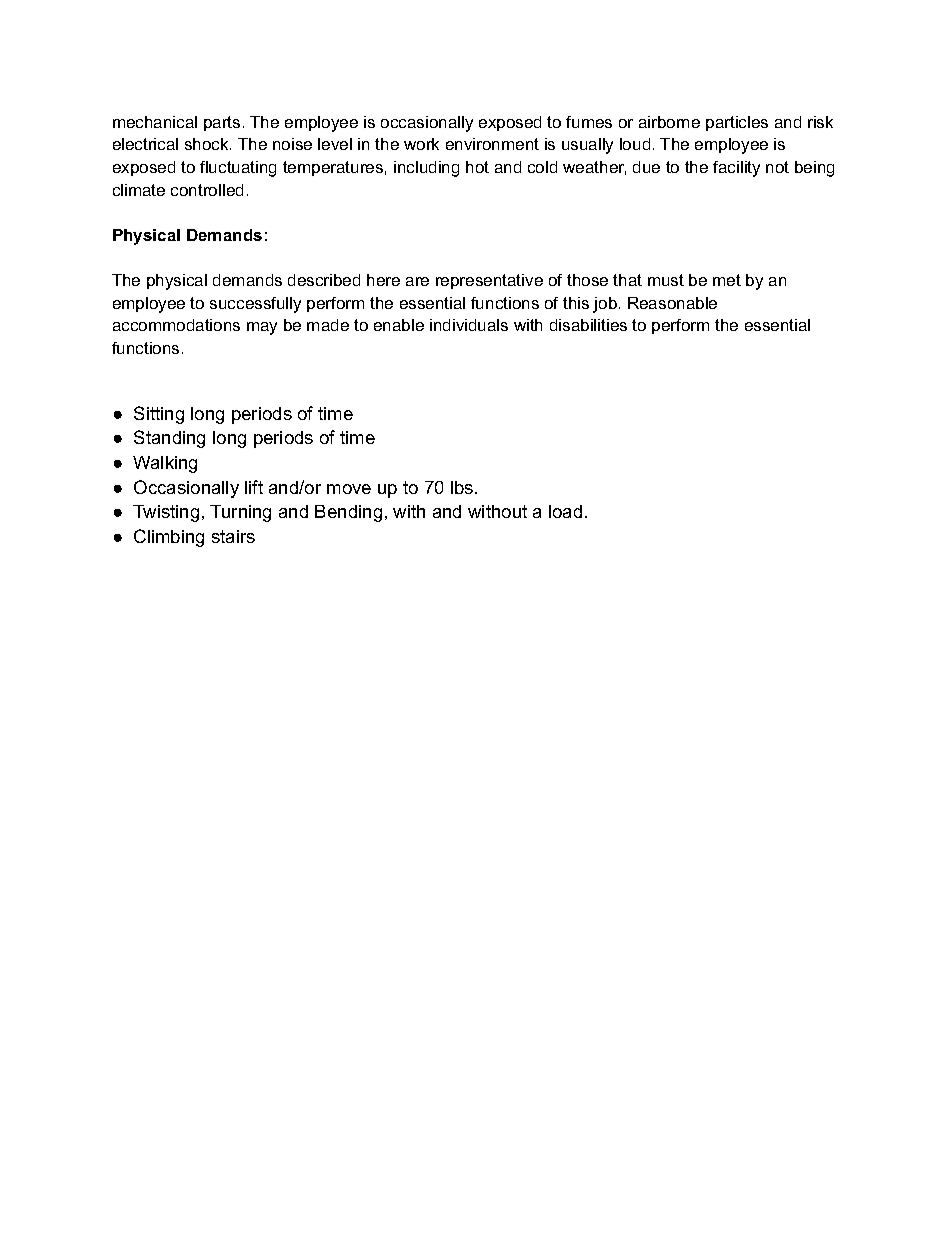 This document has height=1233, width=952. What do you see at coordinates (727, 280) in the document?
I see `met` at bounding box center [727, 280].
